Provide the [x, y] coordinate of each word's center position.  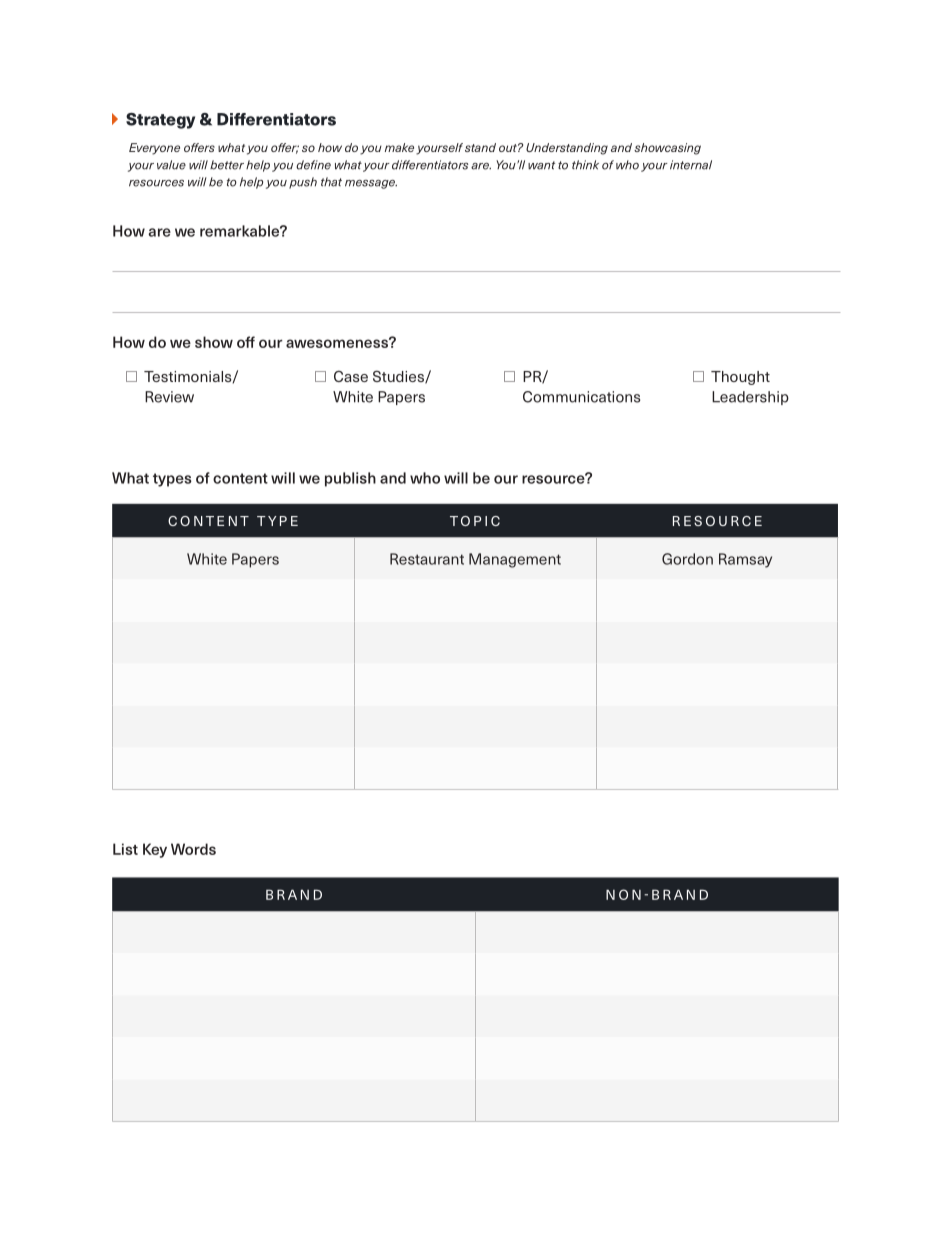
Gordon [687, 559]
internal [691, 165]
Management [515, 560]
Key [155, 850]
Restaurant [427, 559]
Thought [740, 378]
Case [351, 376]
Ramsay [745, 560]
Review [169, 397]
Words [193, 849]
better [227, 165]
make [399, 147]
